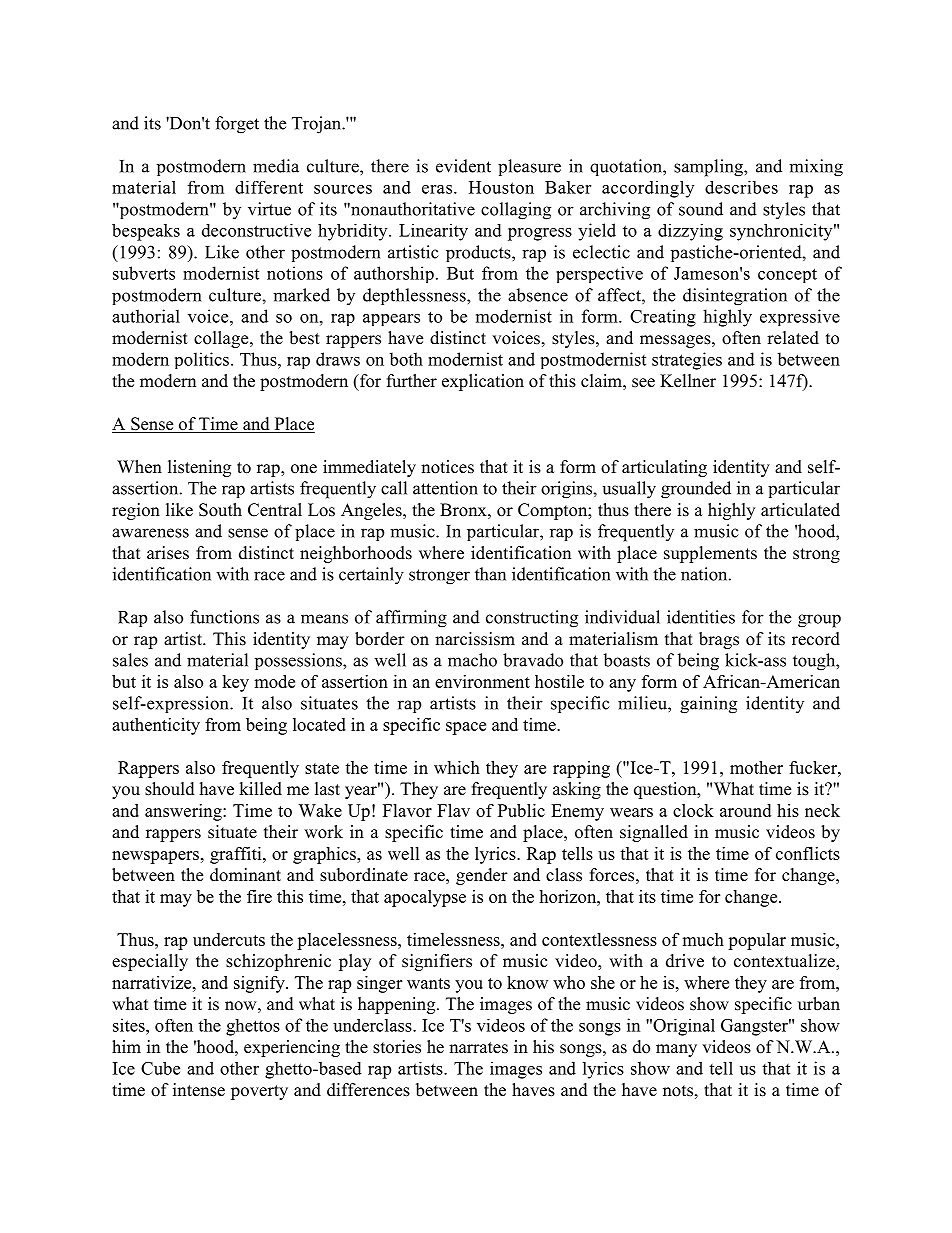 This page has height=1233, width=952. Describe the element at coordinates (199, 468) in the page. I see `listening` at that location.
